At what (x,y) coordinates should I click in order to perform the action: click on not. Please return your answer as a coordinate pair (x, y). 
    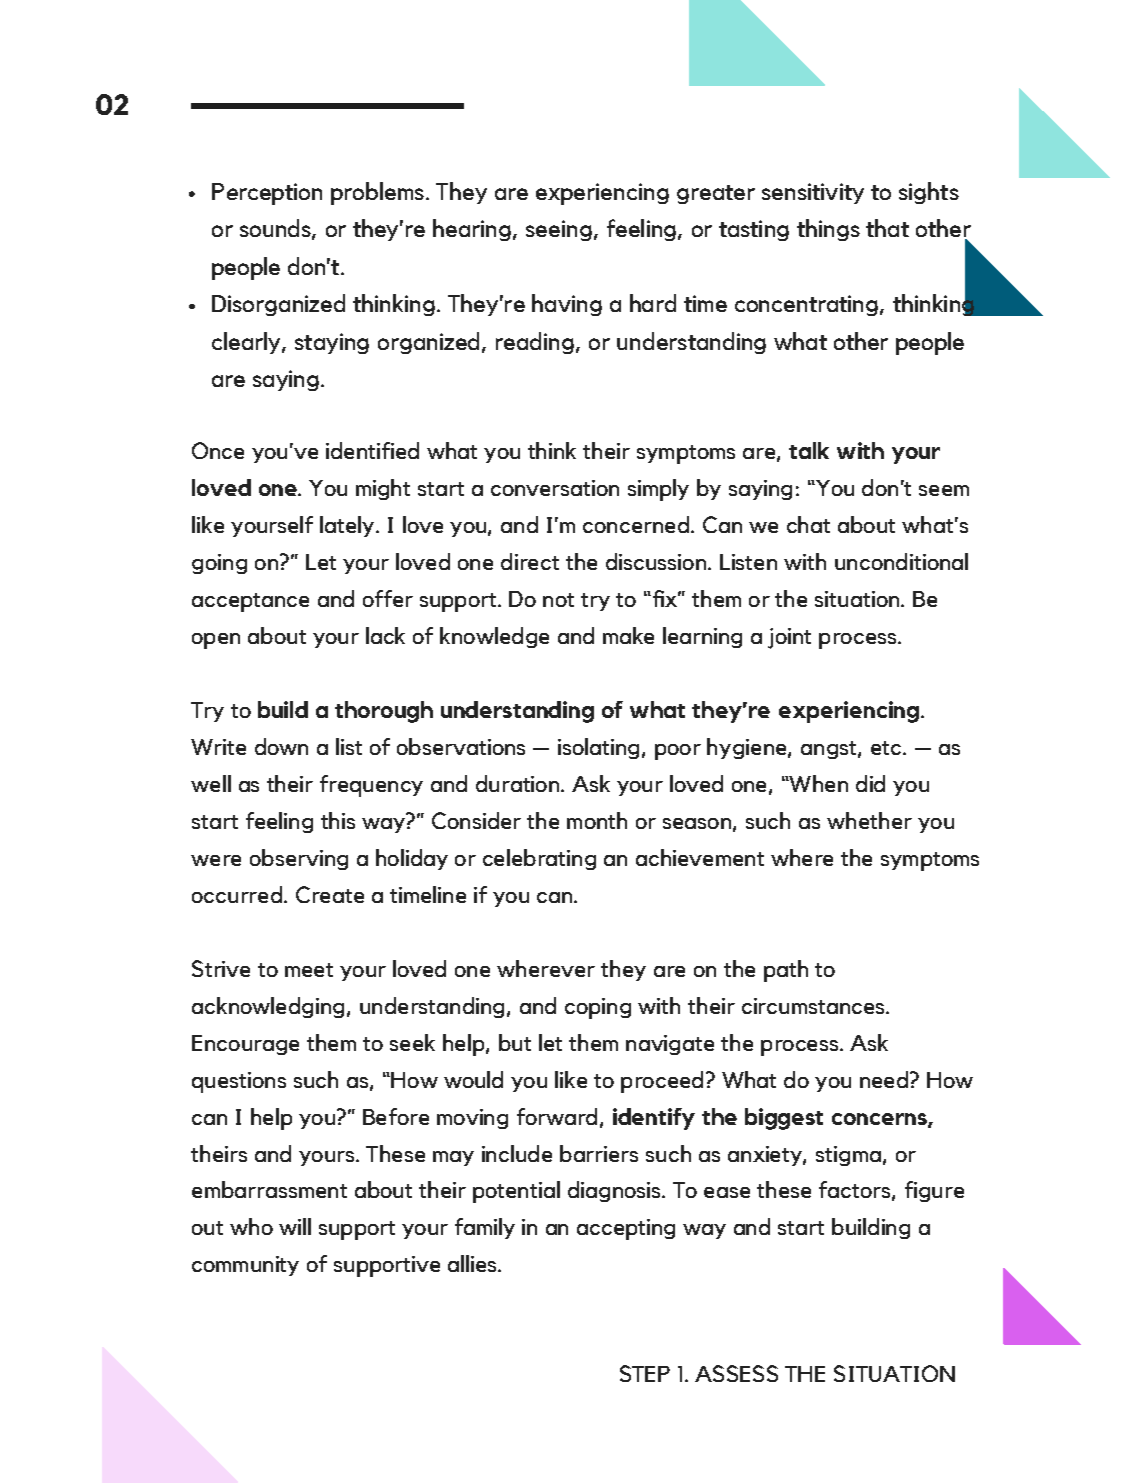
    Looking at the image, I should click on (558, 600).
